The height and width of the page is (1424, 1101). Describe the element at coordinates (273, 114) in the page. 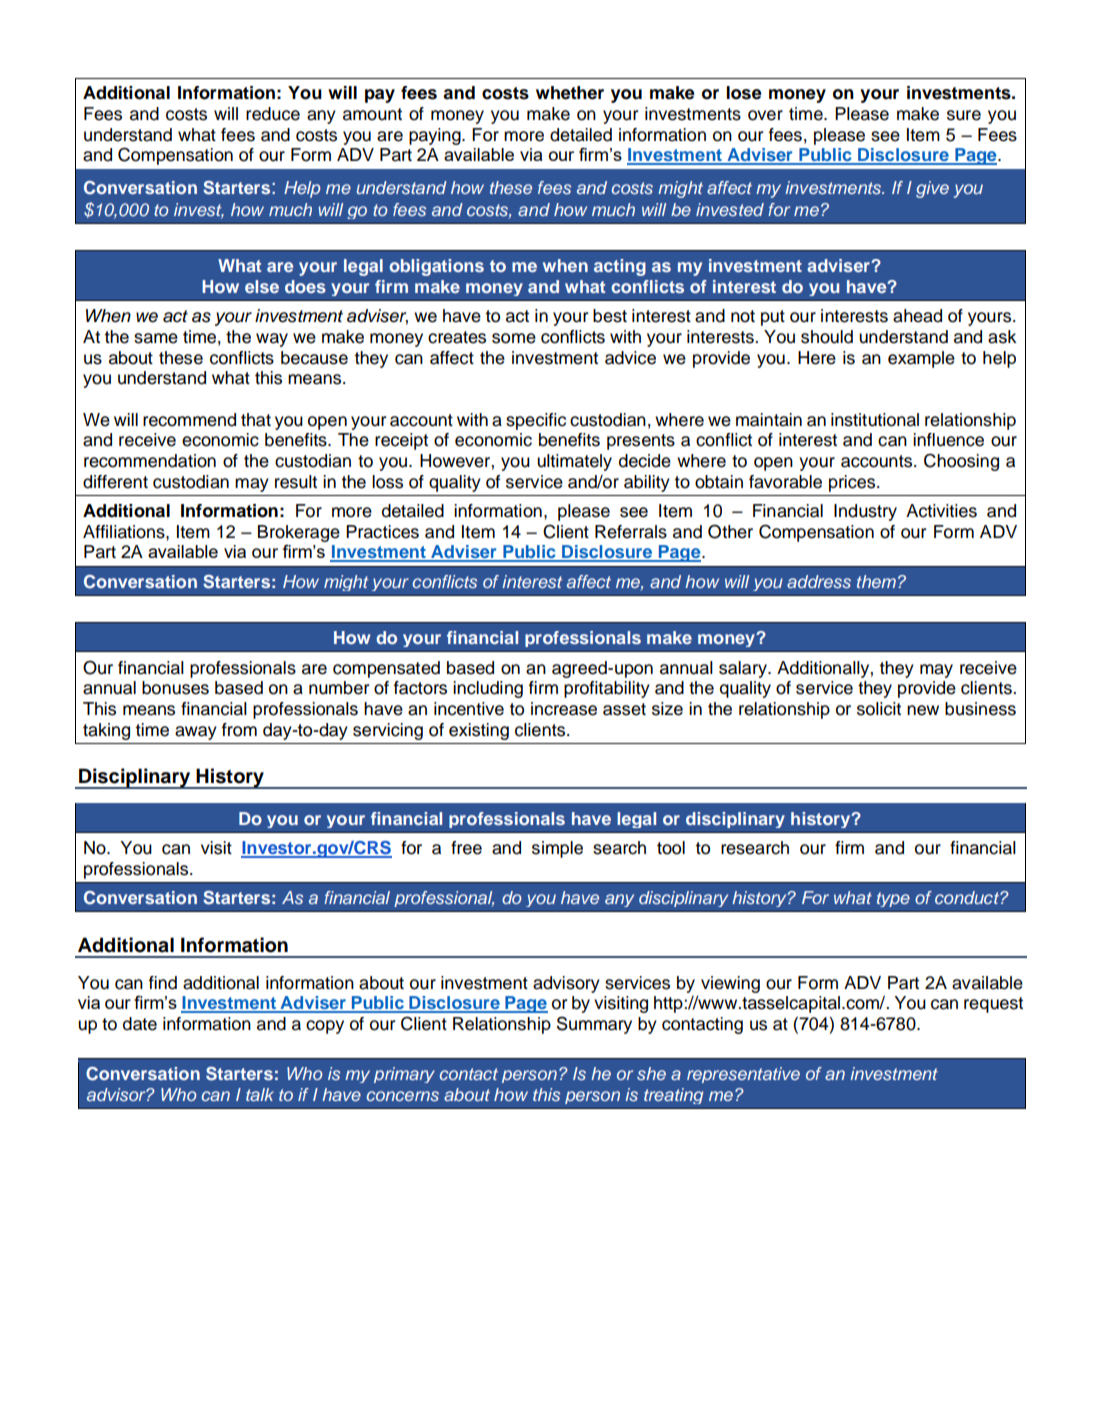

I see `reduce` at that location.
